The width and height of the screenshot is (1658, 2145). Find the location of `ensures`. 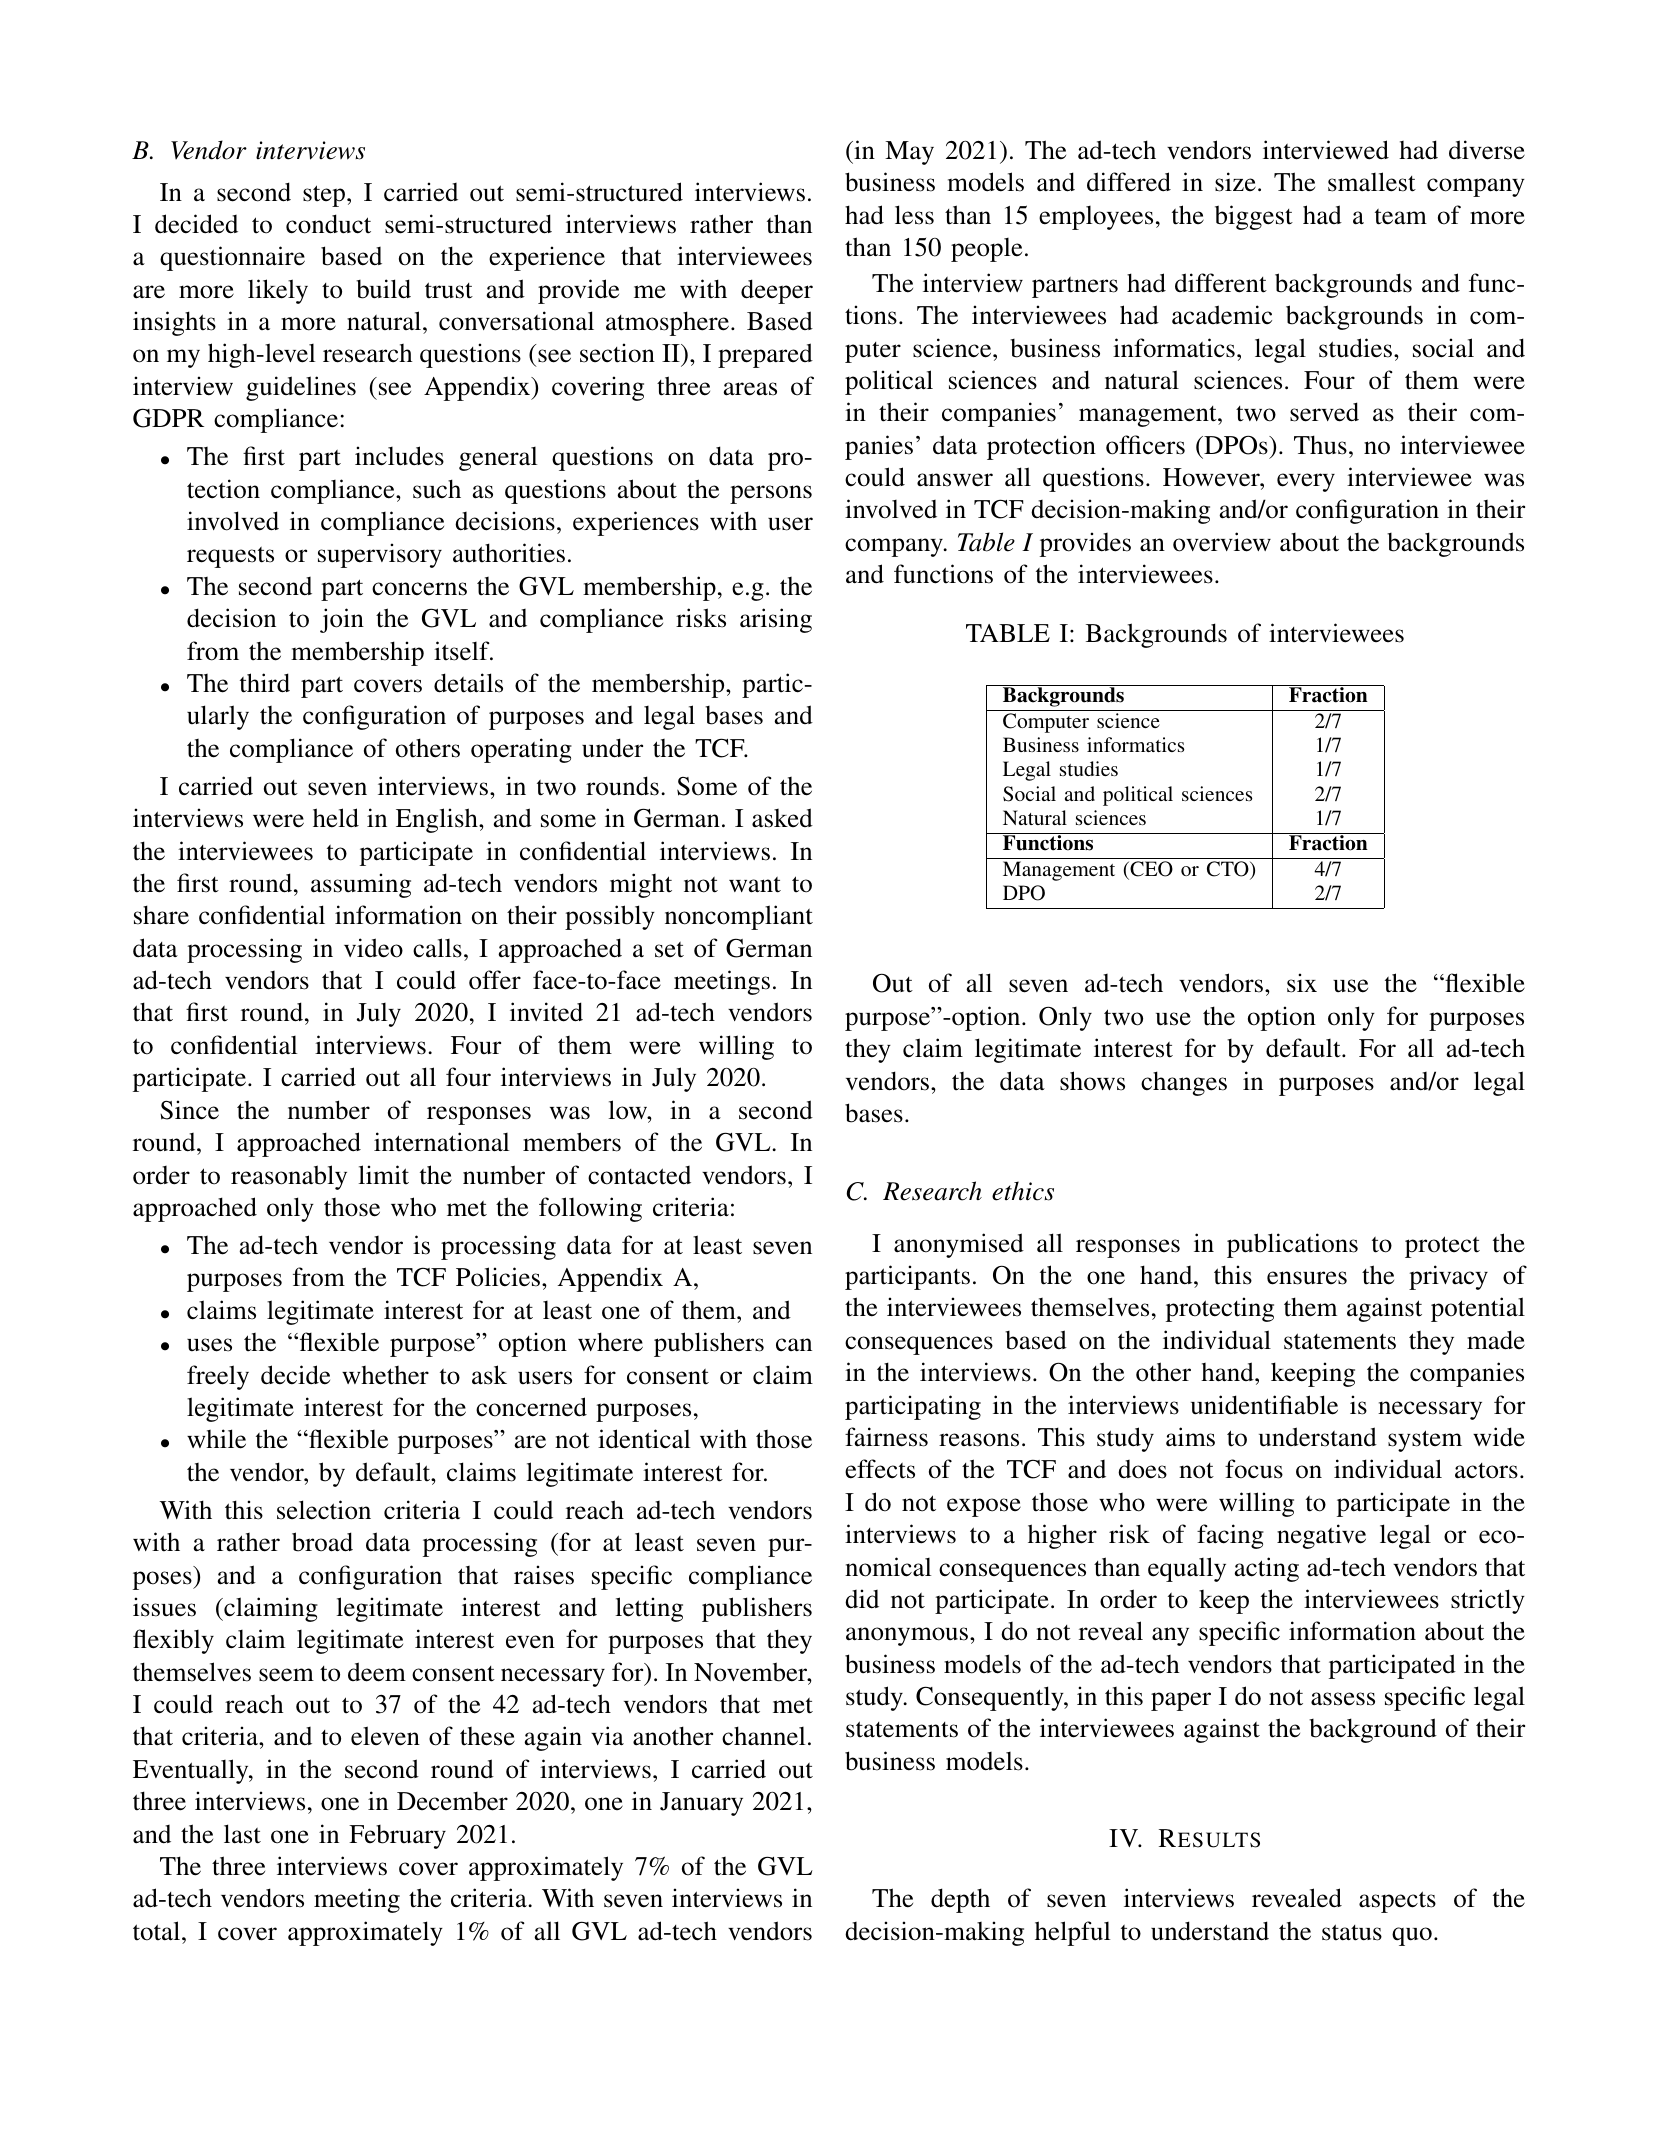

ensures is located at coordinates (1307, 1278).
